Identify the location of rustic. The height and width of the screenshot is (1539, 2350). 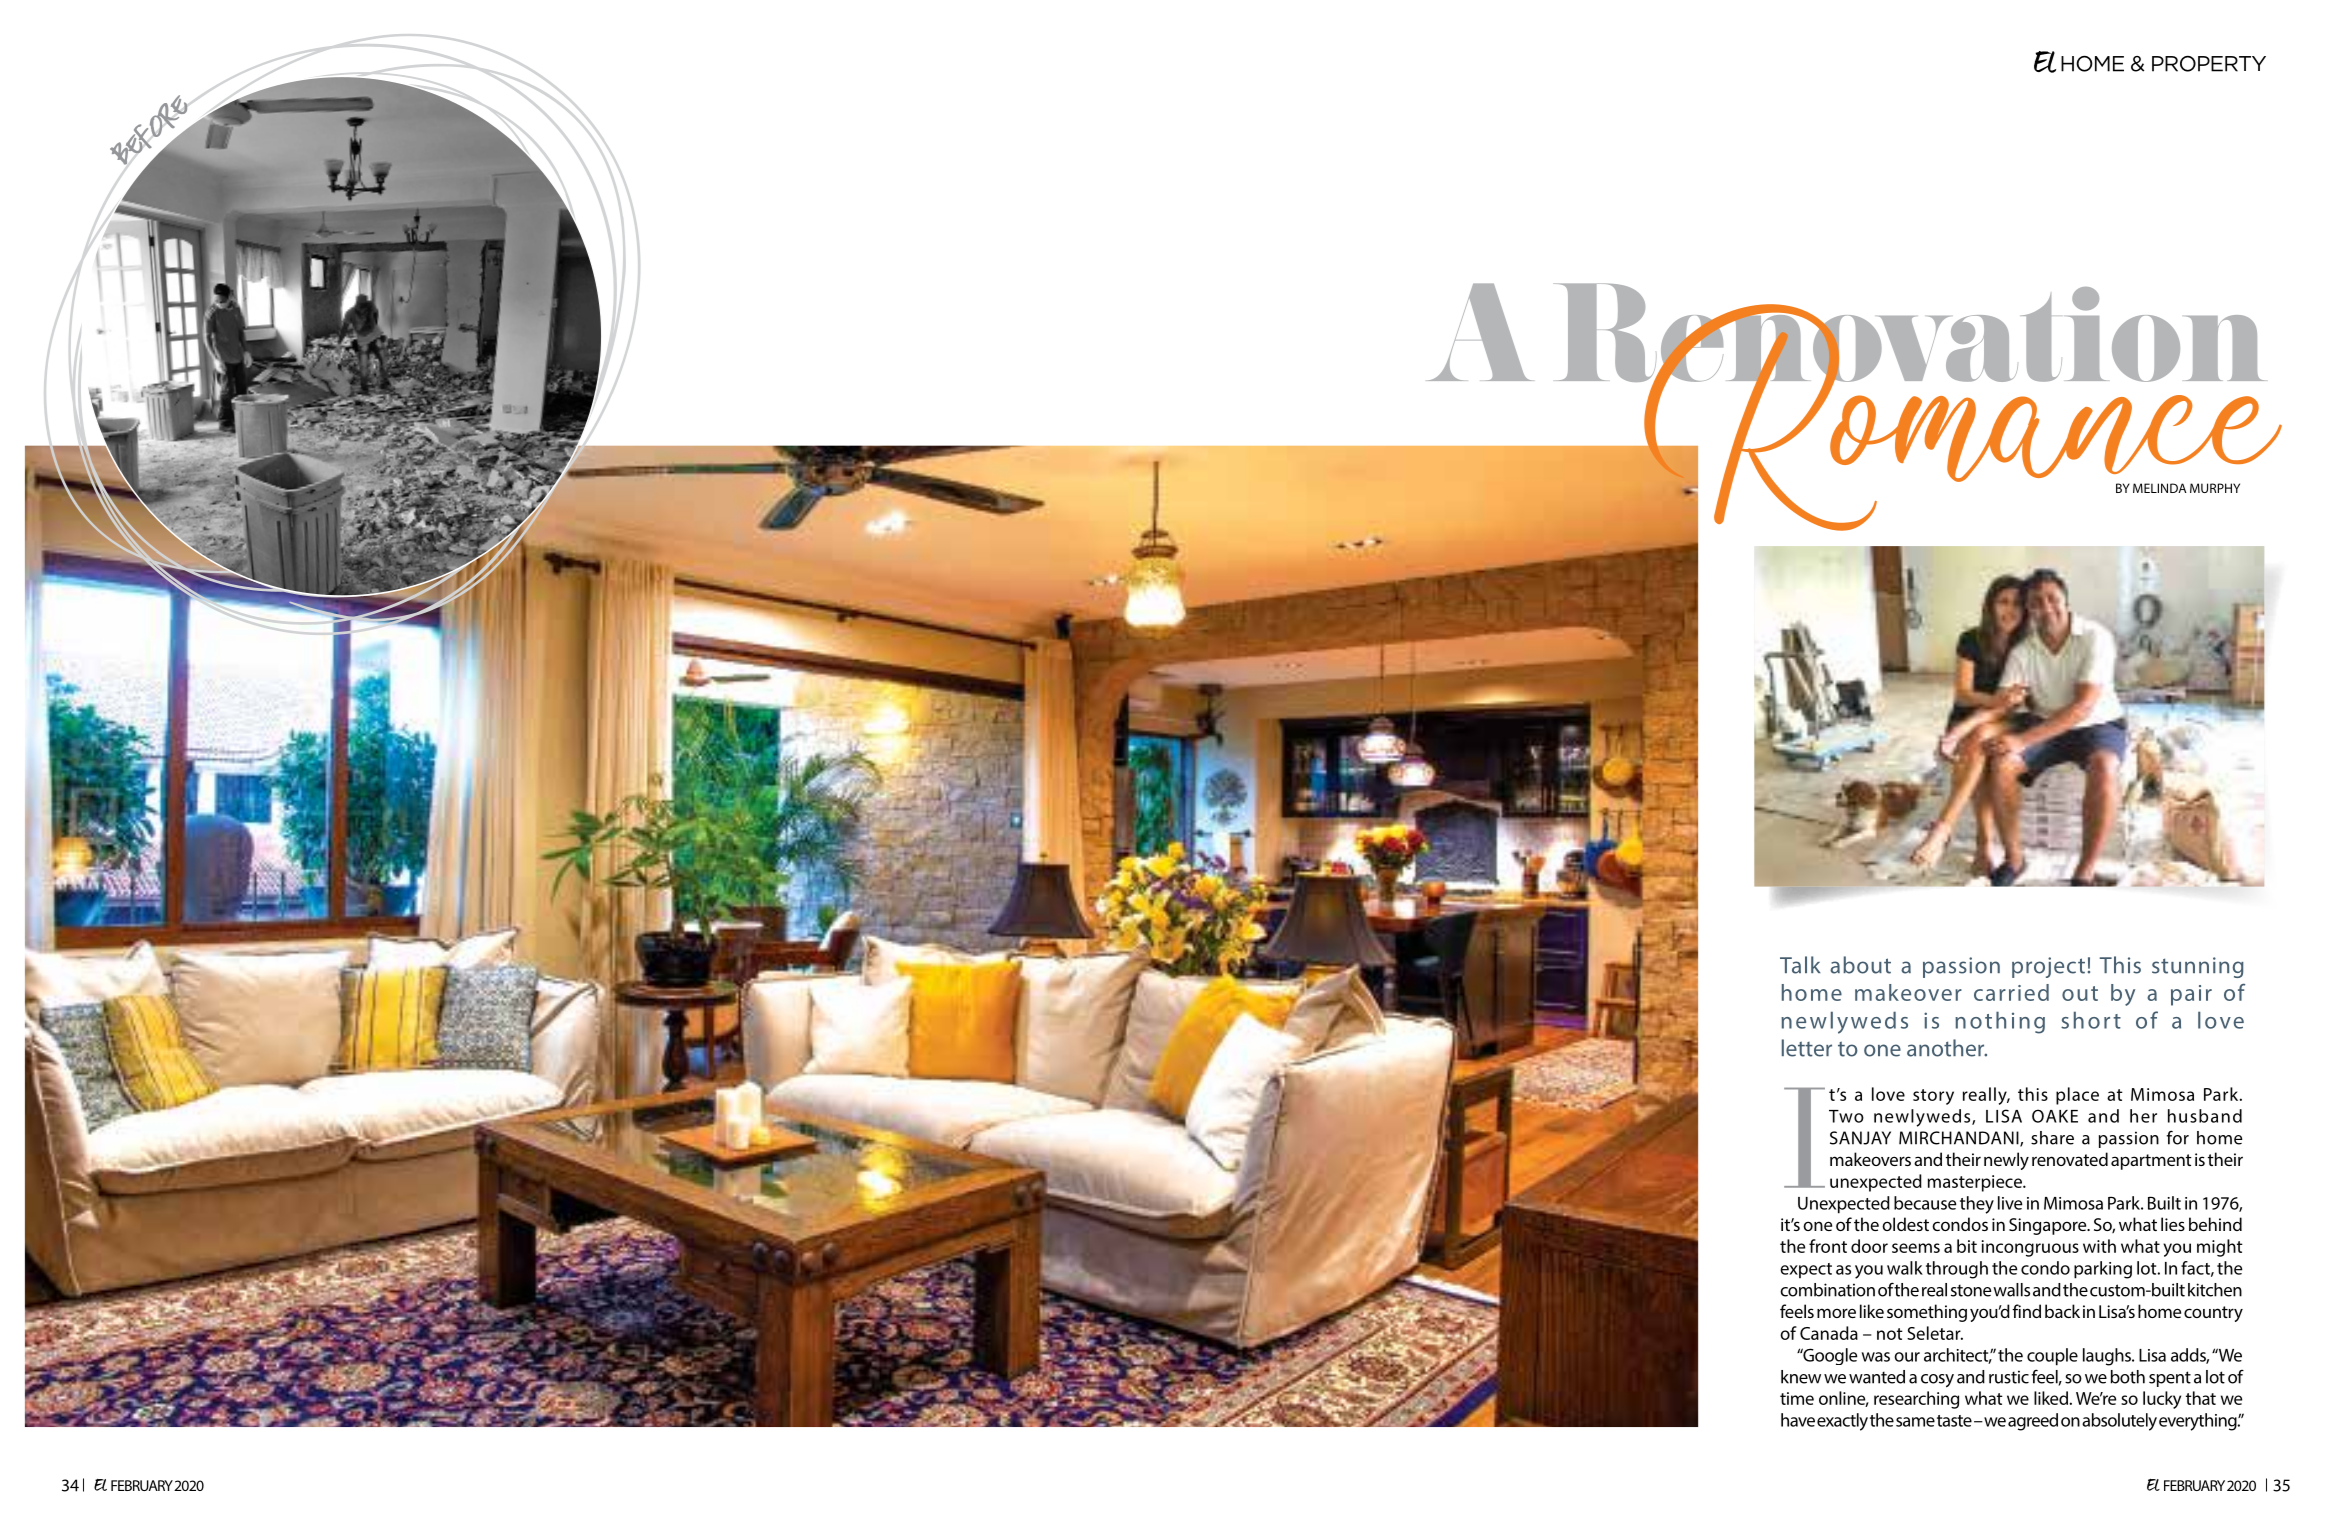
(2009, 1377).
